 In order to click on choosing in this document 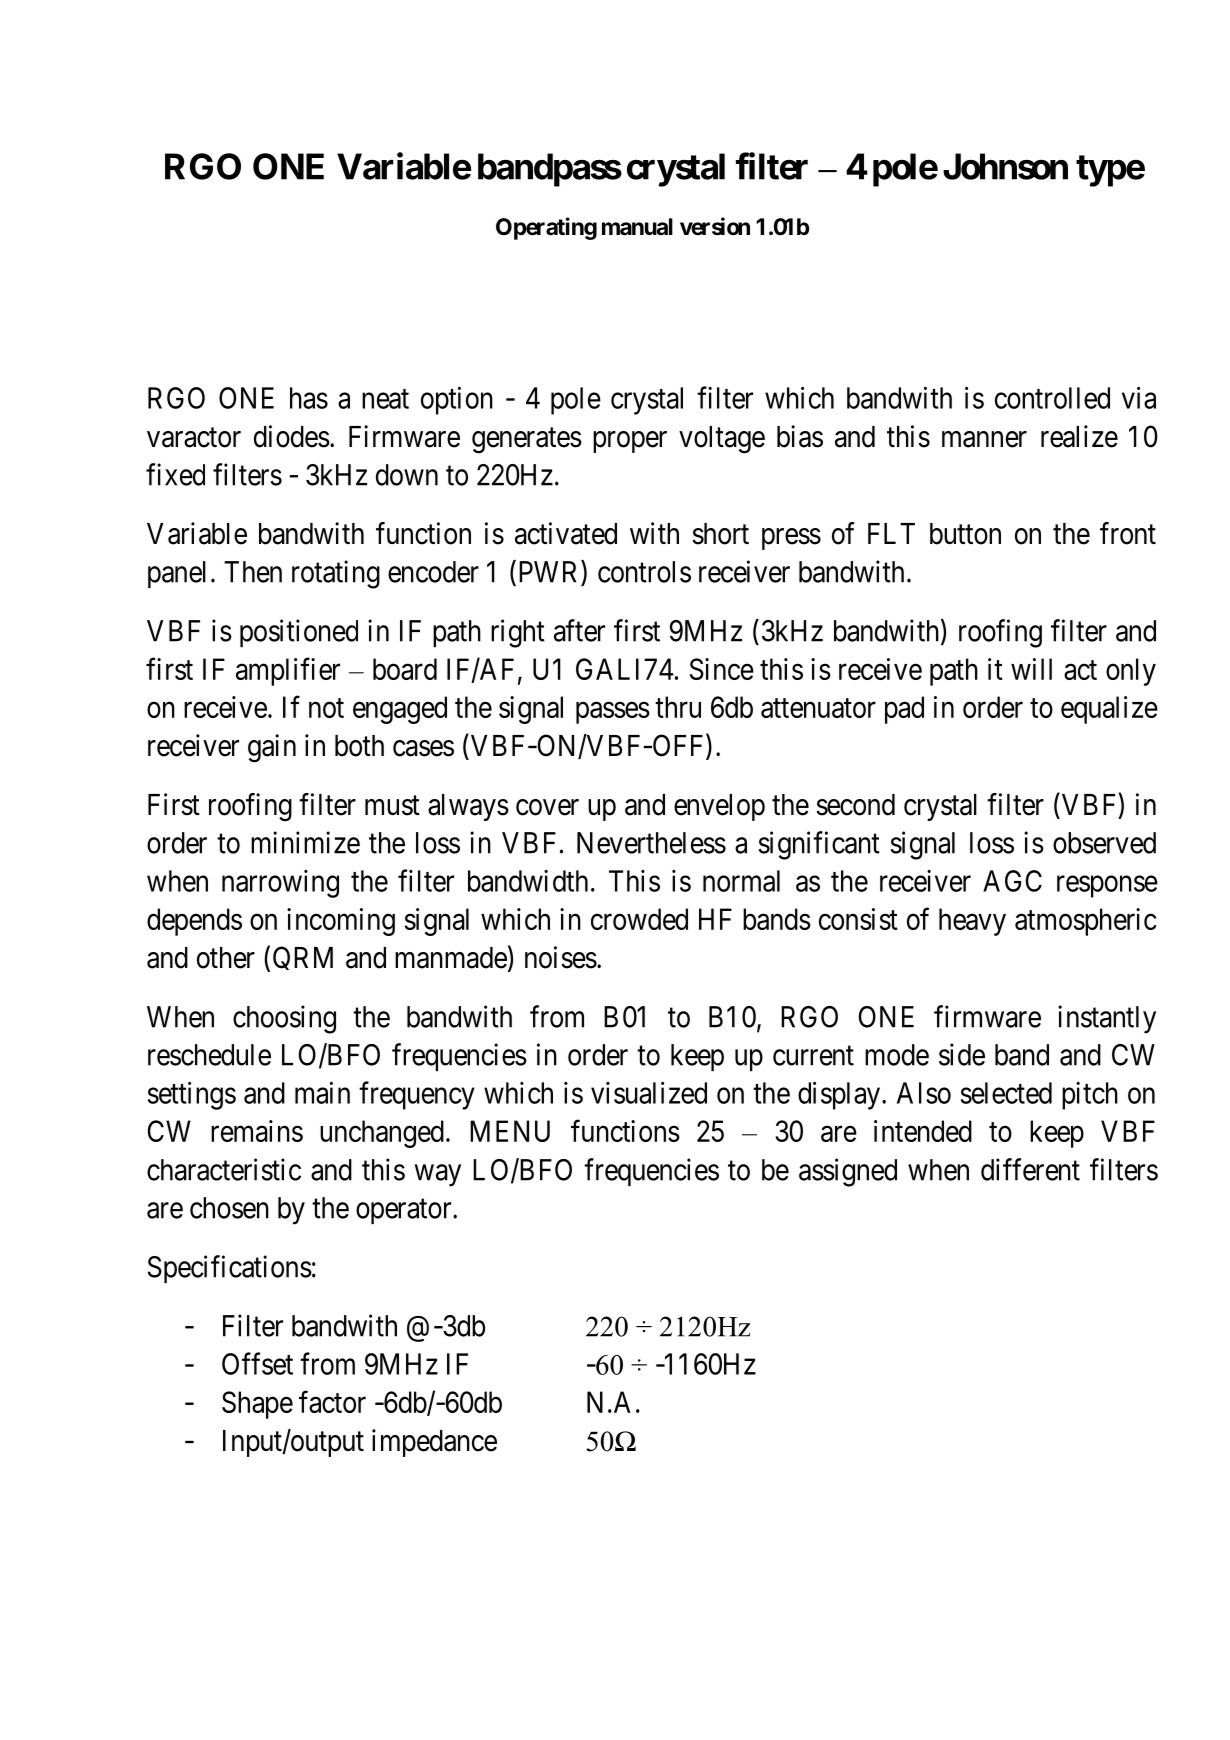, I will do `click(284, 1019)`.
